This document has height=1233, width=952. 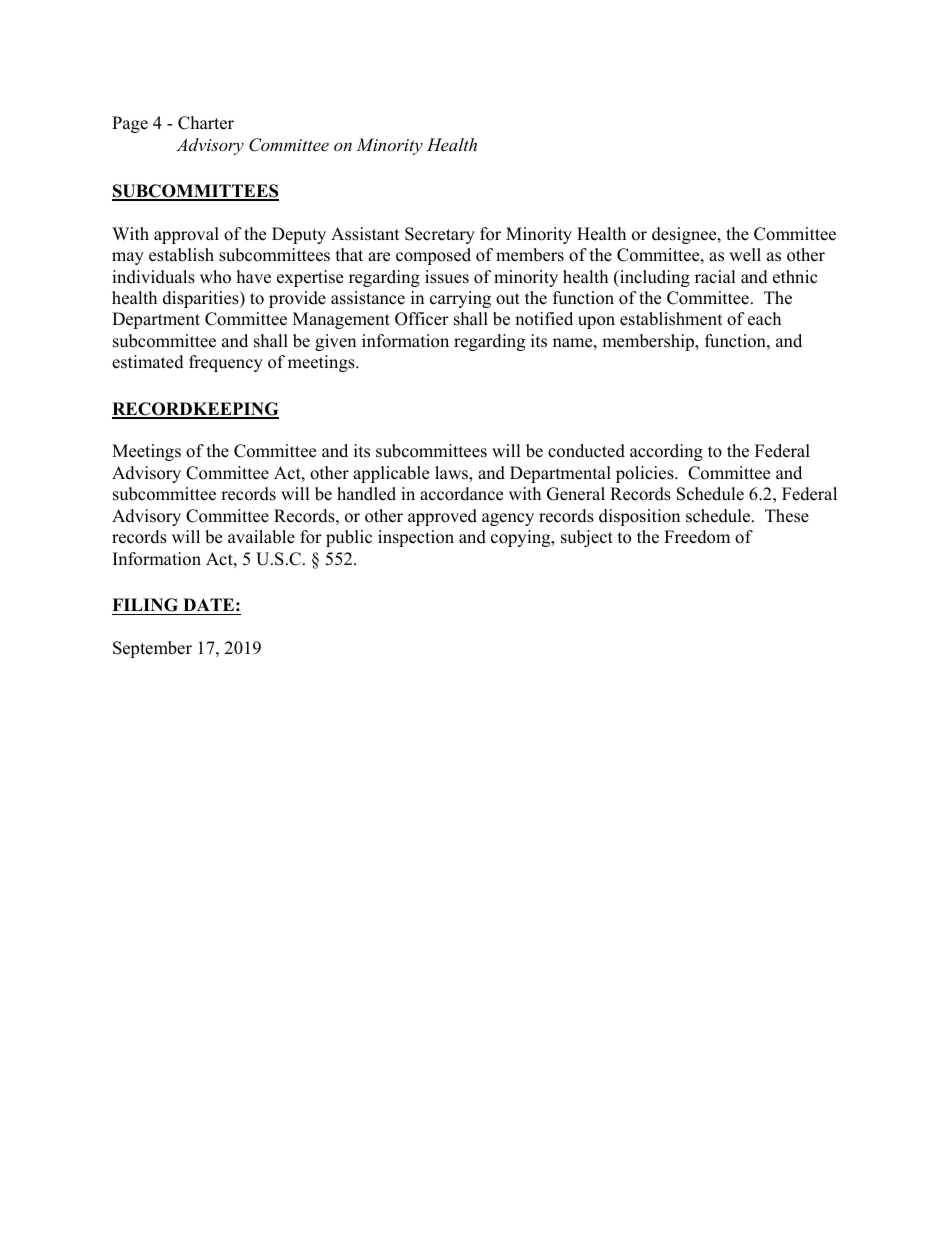 I want to click on well, so click(x=745, y=255).
